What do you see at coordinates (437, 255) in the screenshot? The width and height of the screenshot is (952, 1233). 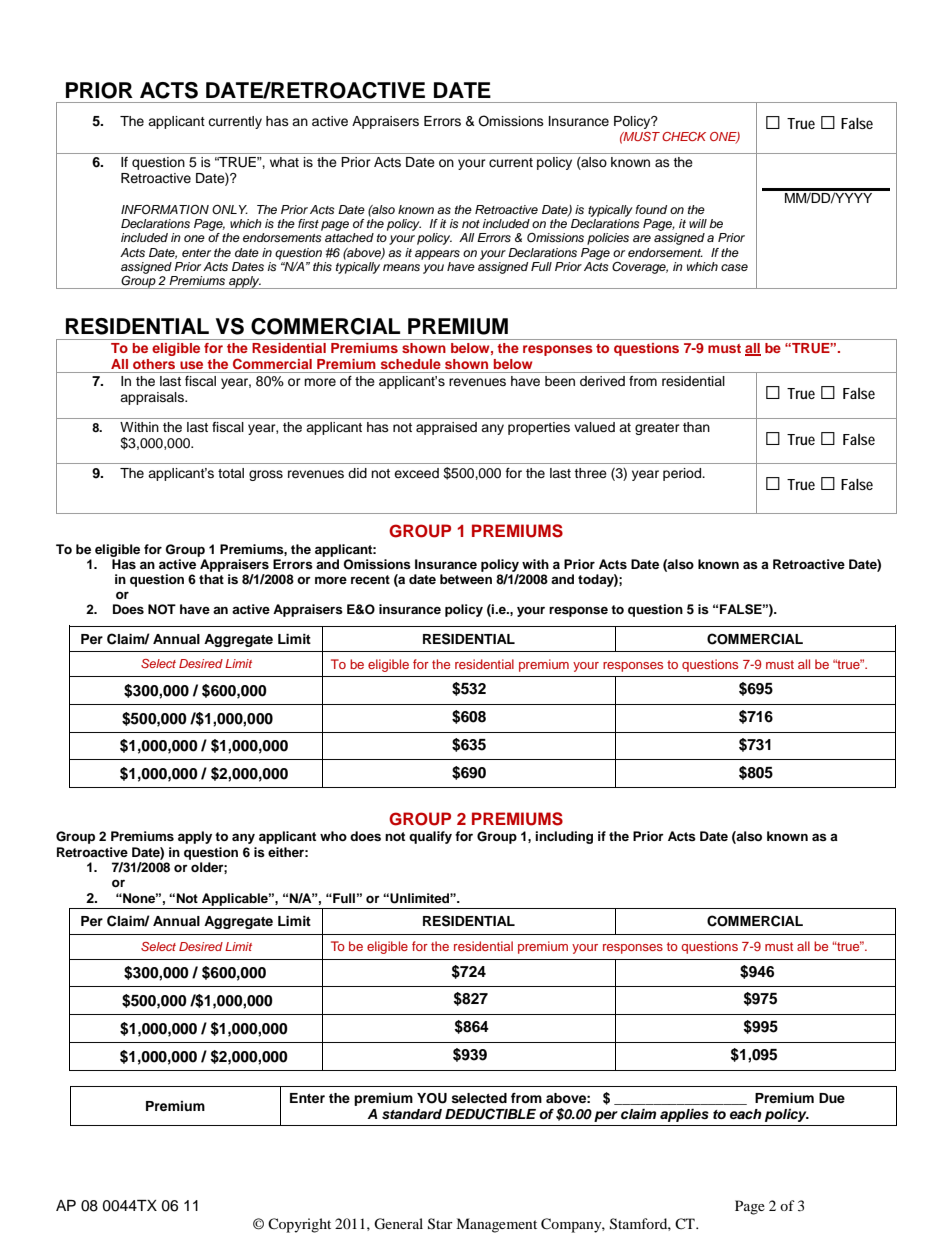 I see `appears` at bounding box center [437, 255].
